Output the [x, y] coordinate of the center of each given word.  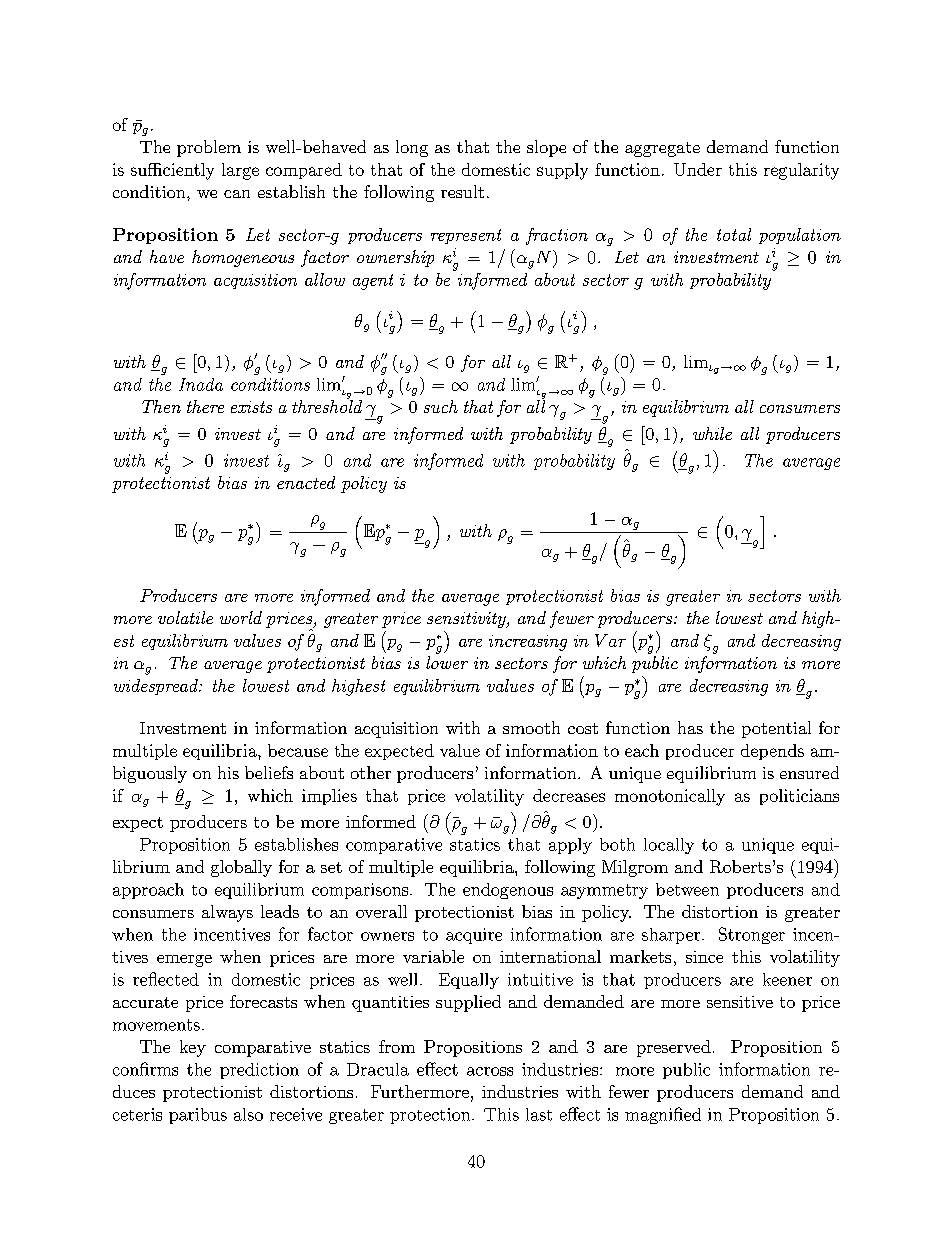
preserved [674, 1048]
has [690, 727]
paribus [198, 1116]
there [205, 406]
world [241, 617]
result [462, 191]
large [240, 171]
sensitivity [467, 620]
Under [698, 169]
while [712, 433]
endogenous [508, 891]
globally [241, 868]
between [687, 889]
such [441, 406]
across [490, 1071]
